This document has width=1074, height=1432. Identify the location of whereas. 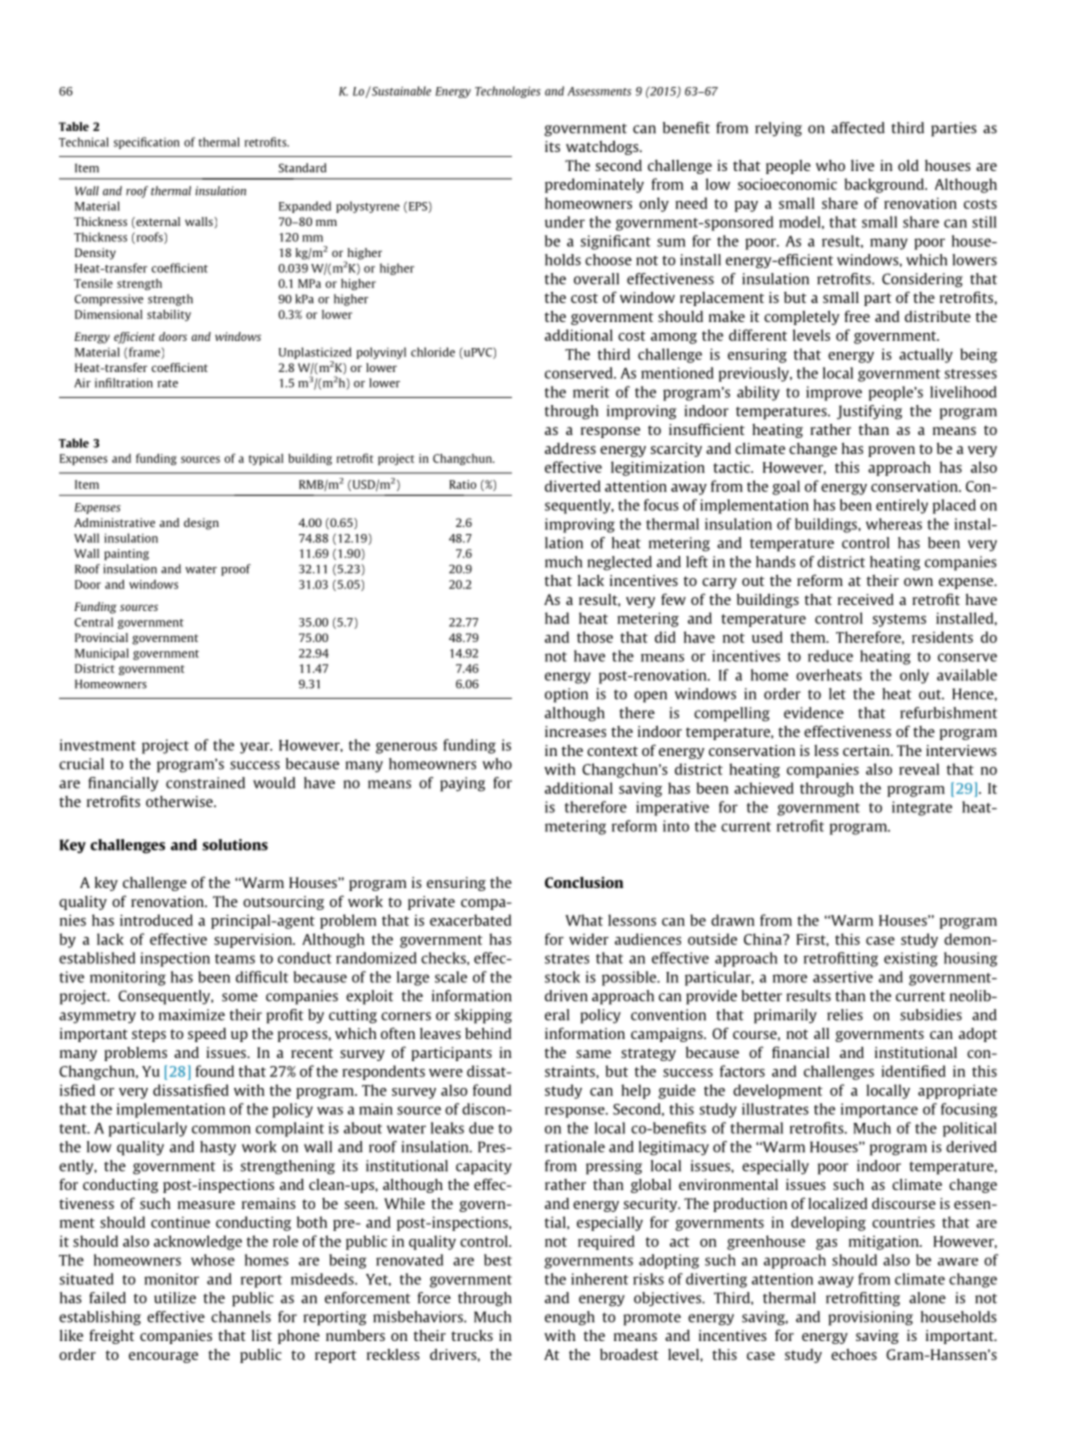
(894, 524).
